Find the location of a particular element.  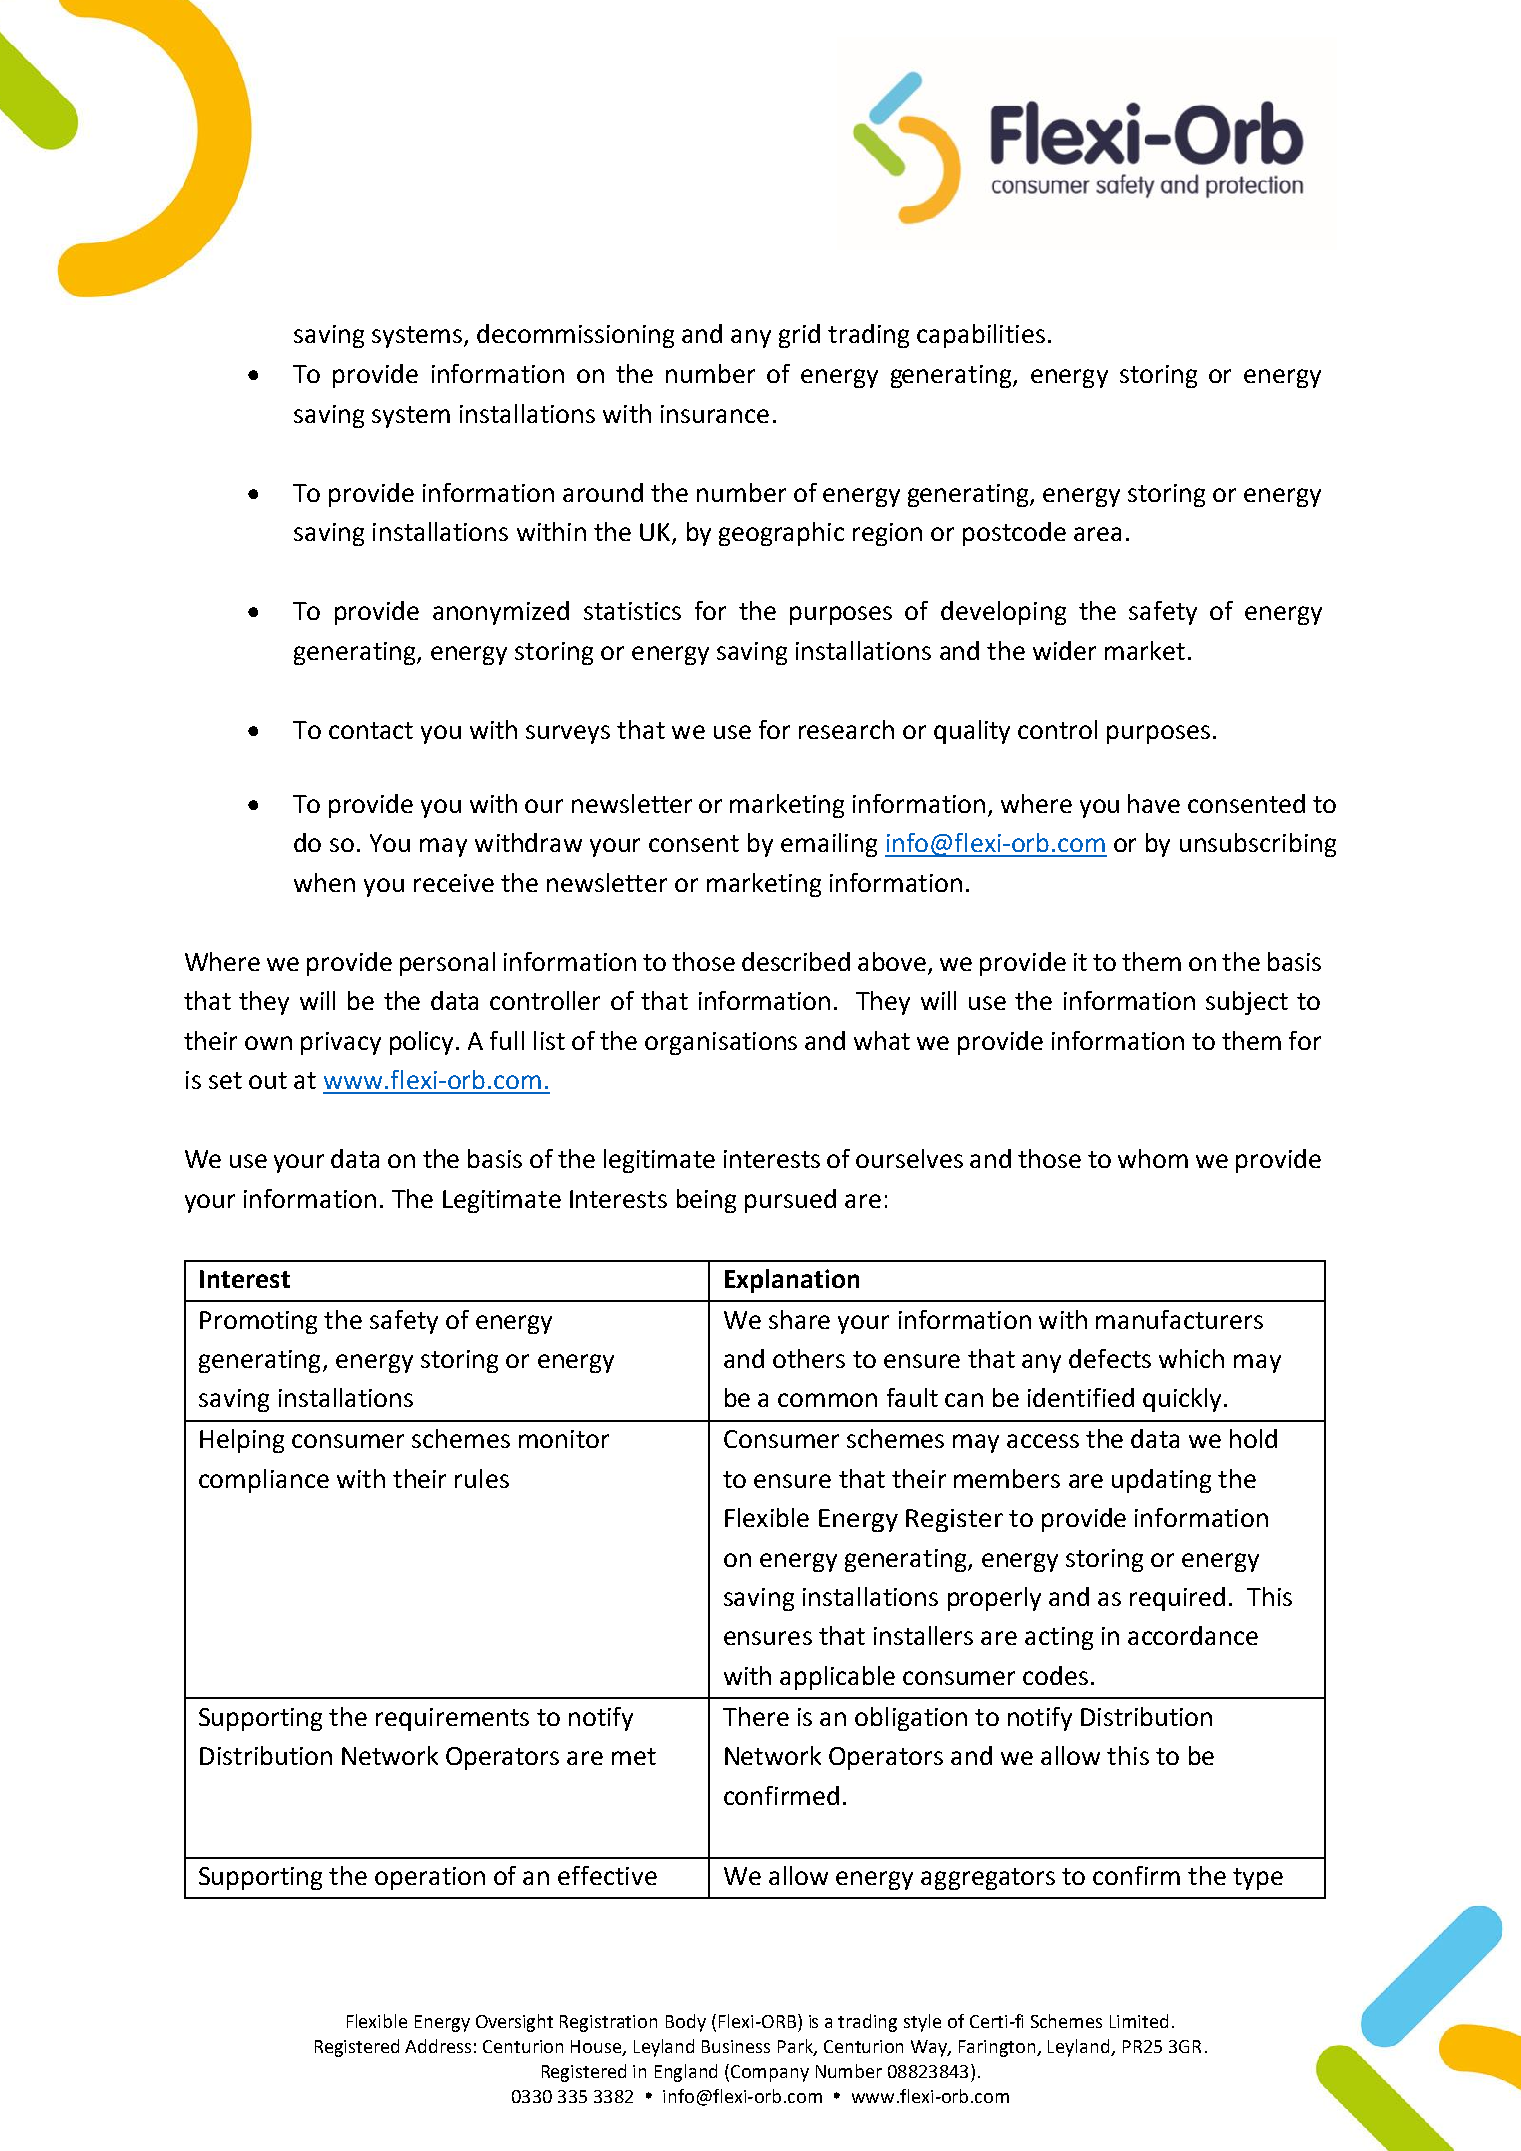

Business is located at coordinates (736, 2046).
